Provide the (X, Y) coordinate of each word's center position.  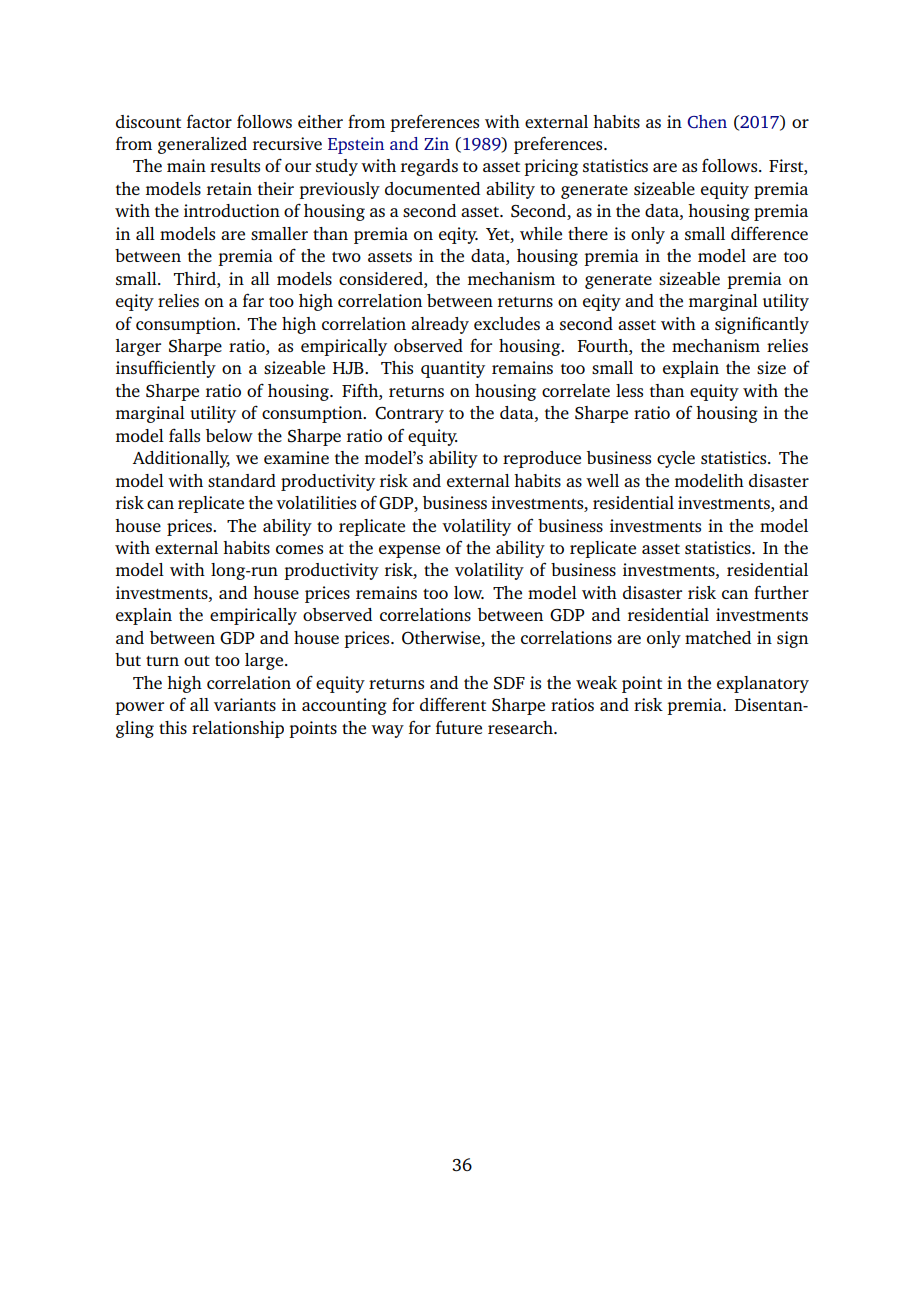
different (453, 704)
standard (242, 480)
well (602, 480)
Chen (707, 121)
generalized (202, 145)
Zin (436, 143)
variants (245, 704)
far (253, 300)
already (440, 325)
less (629, 390)
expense (409, 551)
